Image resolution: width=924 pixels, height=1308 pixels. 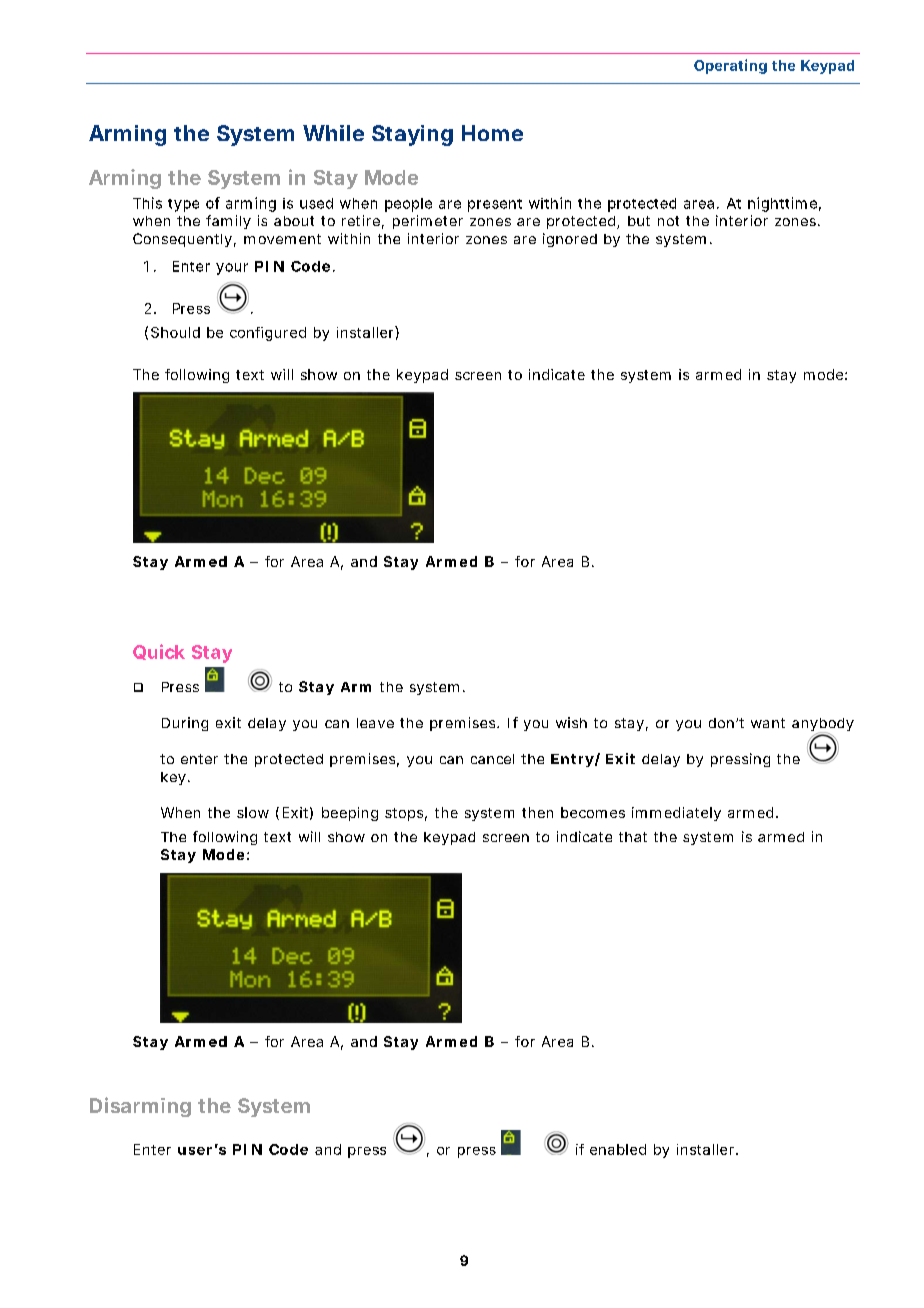 I want to click on While, so click(x=333, y=133).
